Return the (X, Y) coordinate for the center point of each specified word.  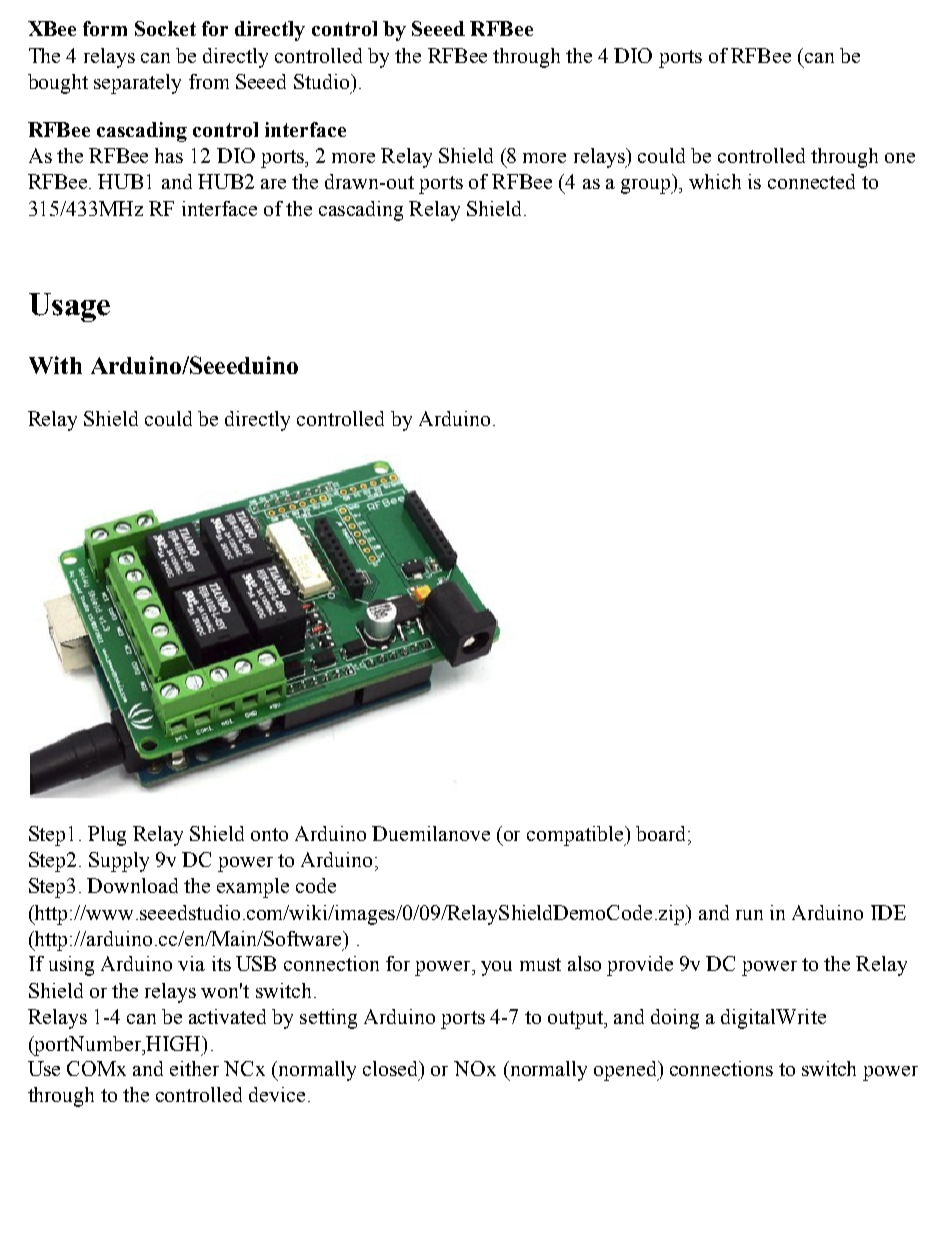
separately (137, 84)
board (660, 833)
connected (811, 181)
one (900, 158)
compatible (576, 836)
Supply (119, 862)
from (209, 81)
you (496, 968)
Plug (107, 836)
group (647, 186)
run (749, 915)
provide (640, 966)
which (715, 181)
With (55, 365)
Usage (69, 307)
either (194, 1068)
